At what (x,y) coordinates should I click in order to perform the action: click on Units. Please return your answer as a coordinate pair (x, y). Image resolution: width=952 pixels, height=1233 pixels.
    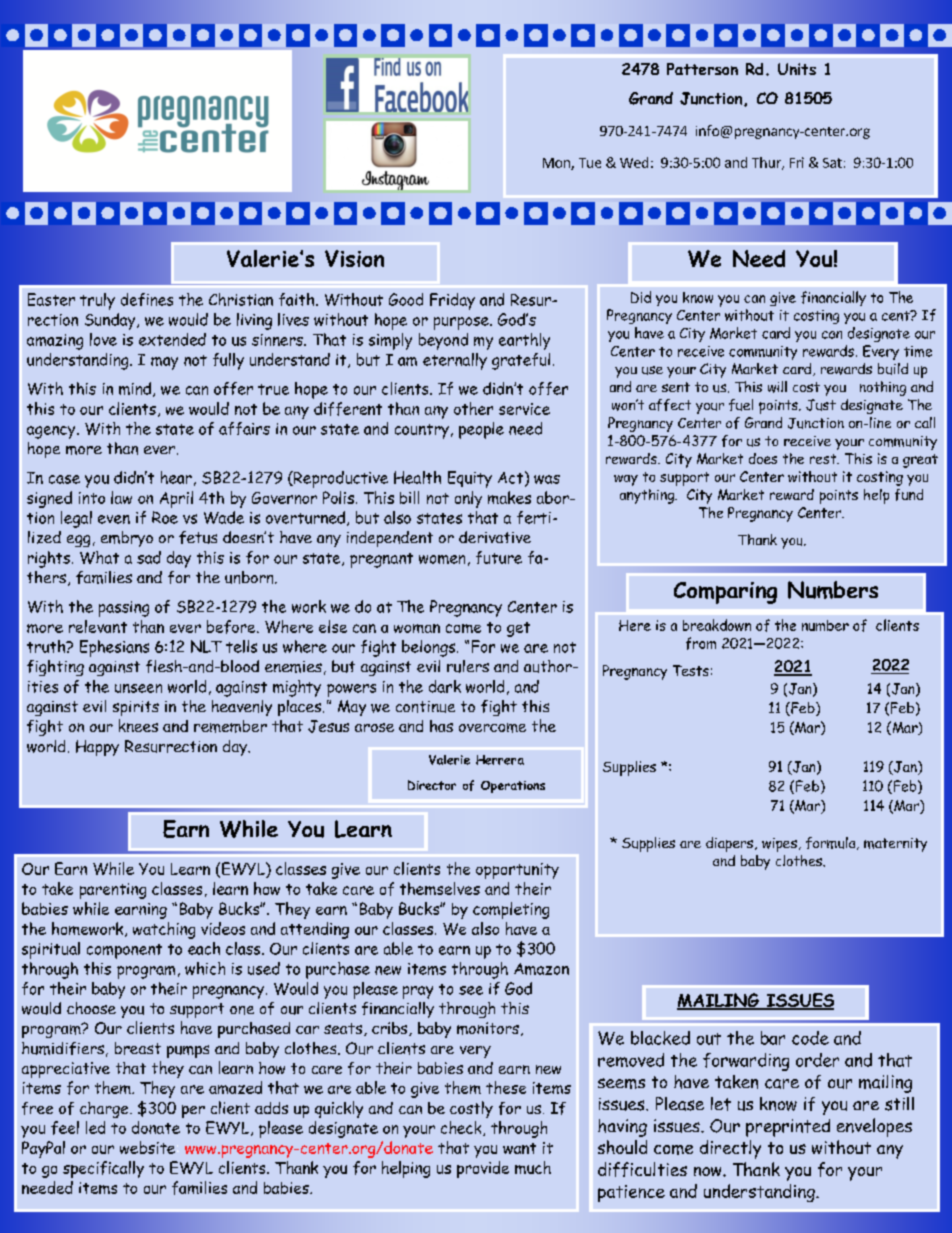
    Looking at the image, I should click on (797, 69).
